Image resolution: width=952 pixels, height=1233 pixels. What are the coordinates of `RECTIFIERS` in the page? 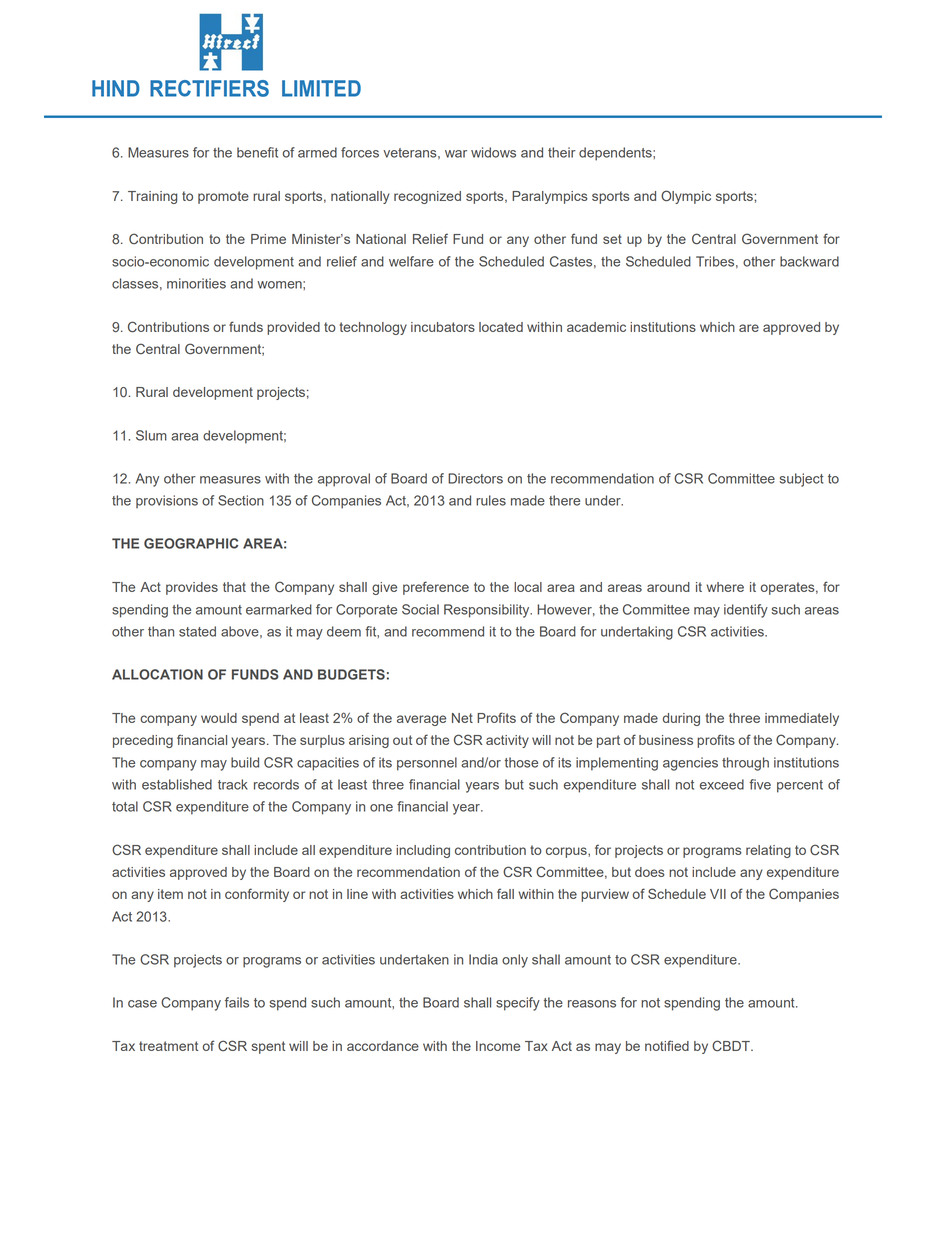 It's located at (209, 88).
